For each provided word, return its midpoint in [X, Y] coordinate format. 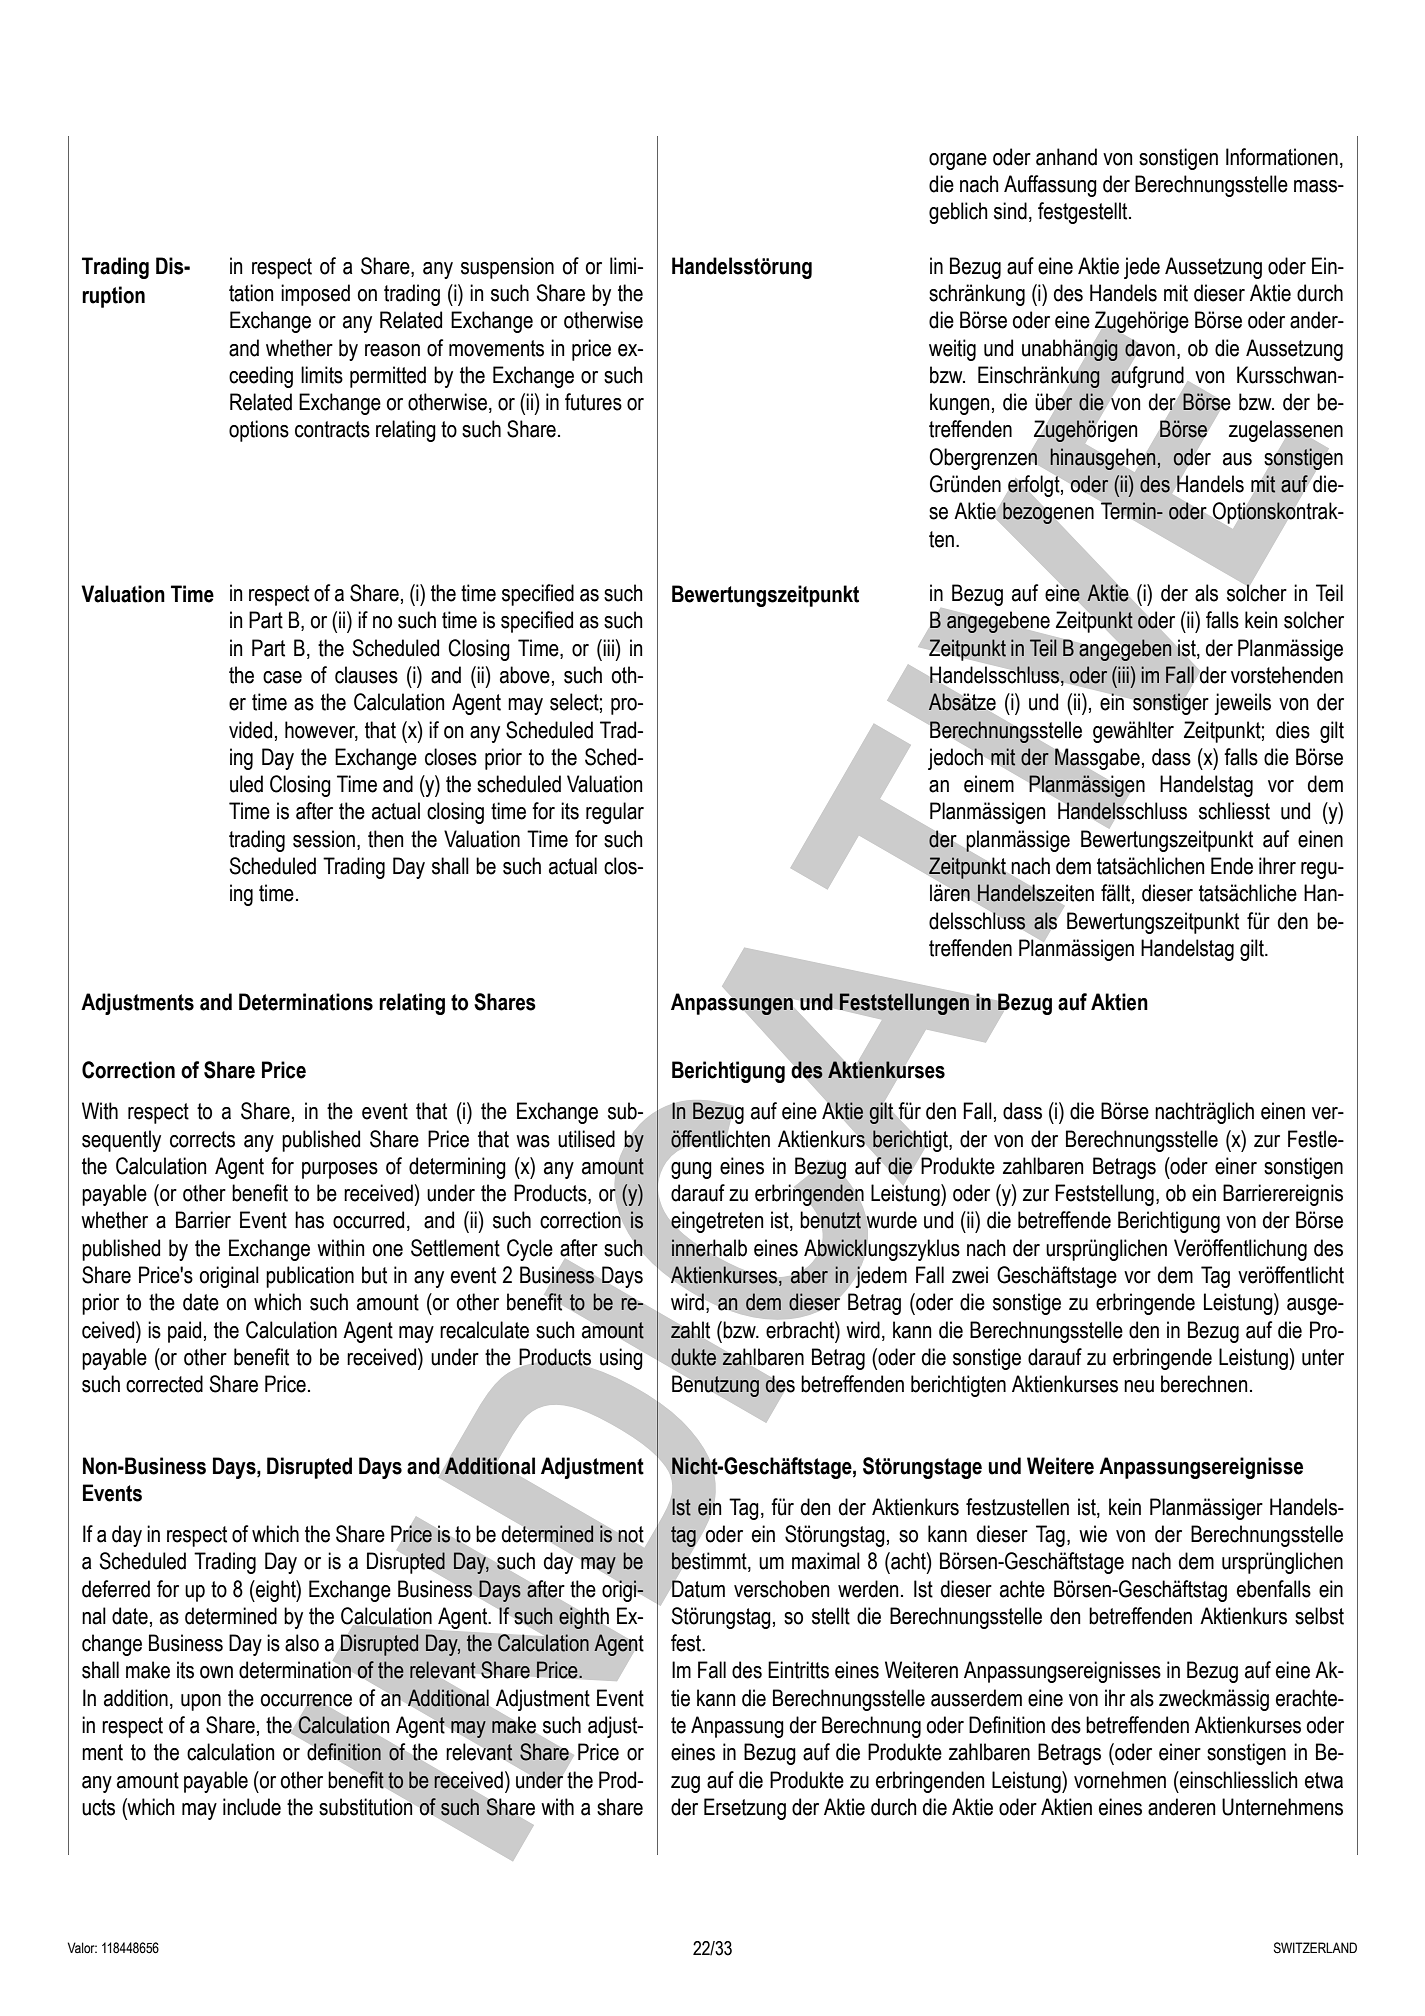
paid [184, 1332]
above [525, 675]
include [252, 1807]
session [324, 839]
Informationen [1282, 157]
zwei [970, 1275]
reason [392, 350]
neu [1139, 1386]
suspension [507, 268]
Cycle [530, 1250]
